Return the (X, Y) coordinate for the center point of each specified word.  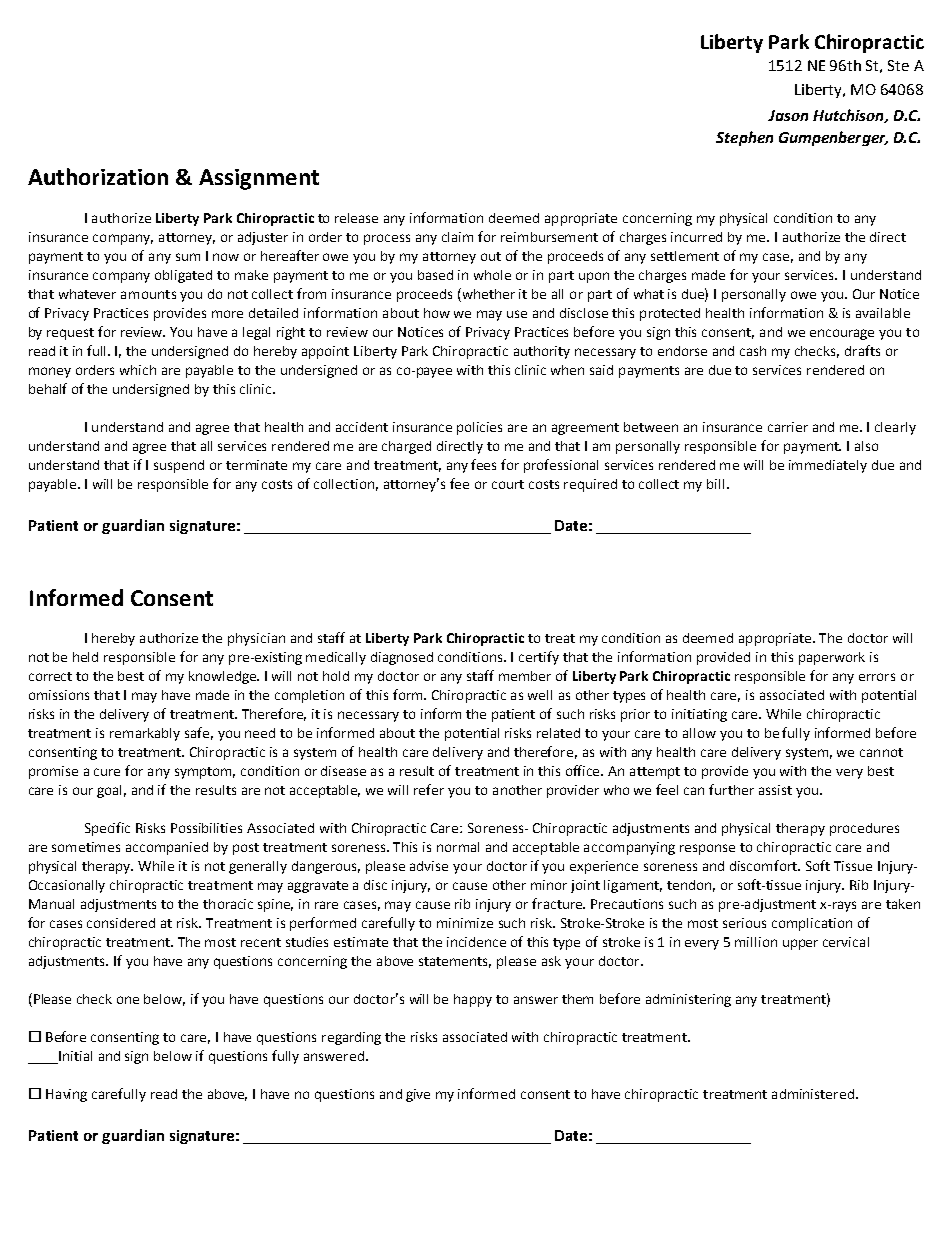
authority (542, 352)
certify (539, 658)
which (138, 370)
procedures (864, 829)
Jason (788, 115)
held (85, 657)
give (418, 1095)
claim (457, 237)
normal (458, 847)
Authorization (98, 176)
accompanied (167, 848)
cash (753, 351)
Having (66, 1095)
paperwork (832, 658)
